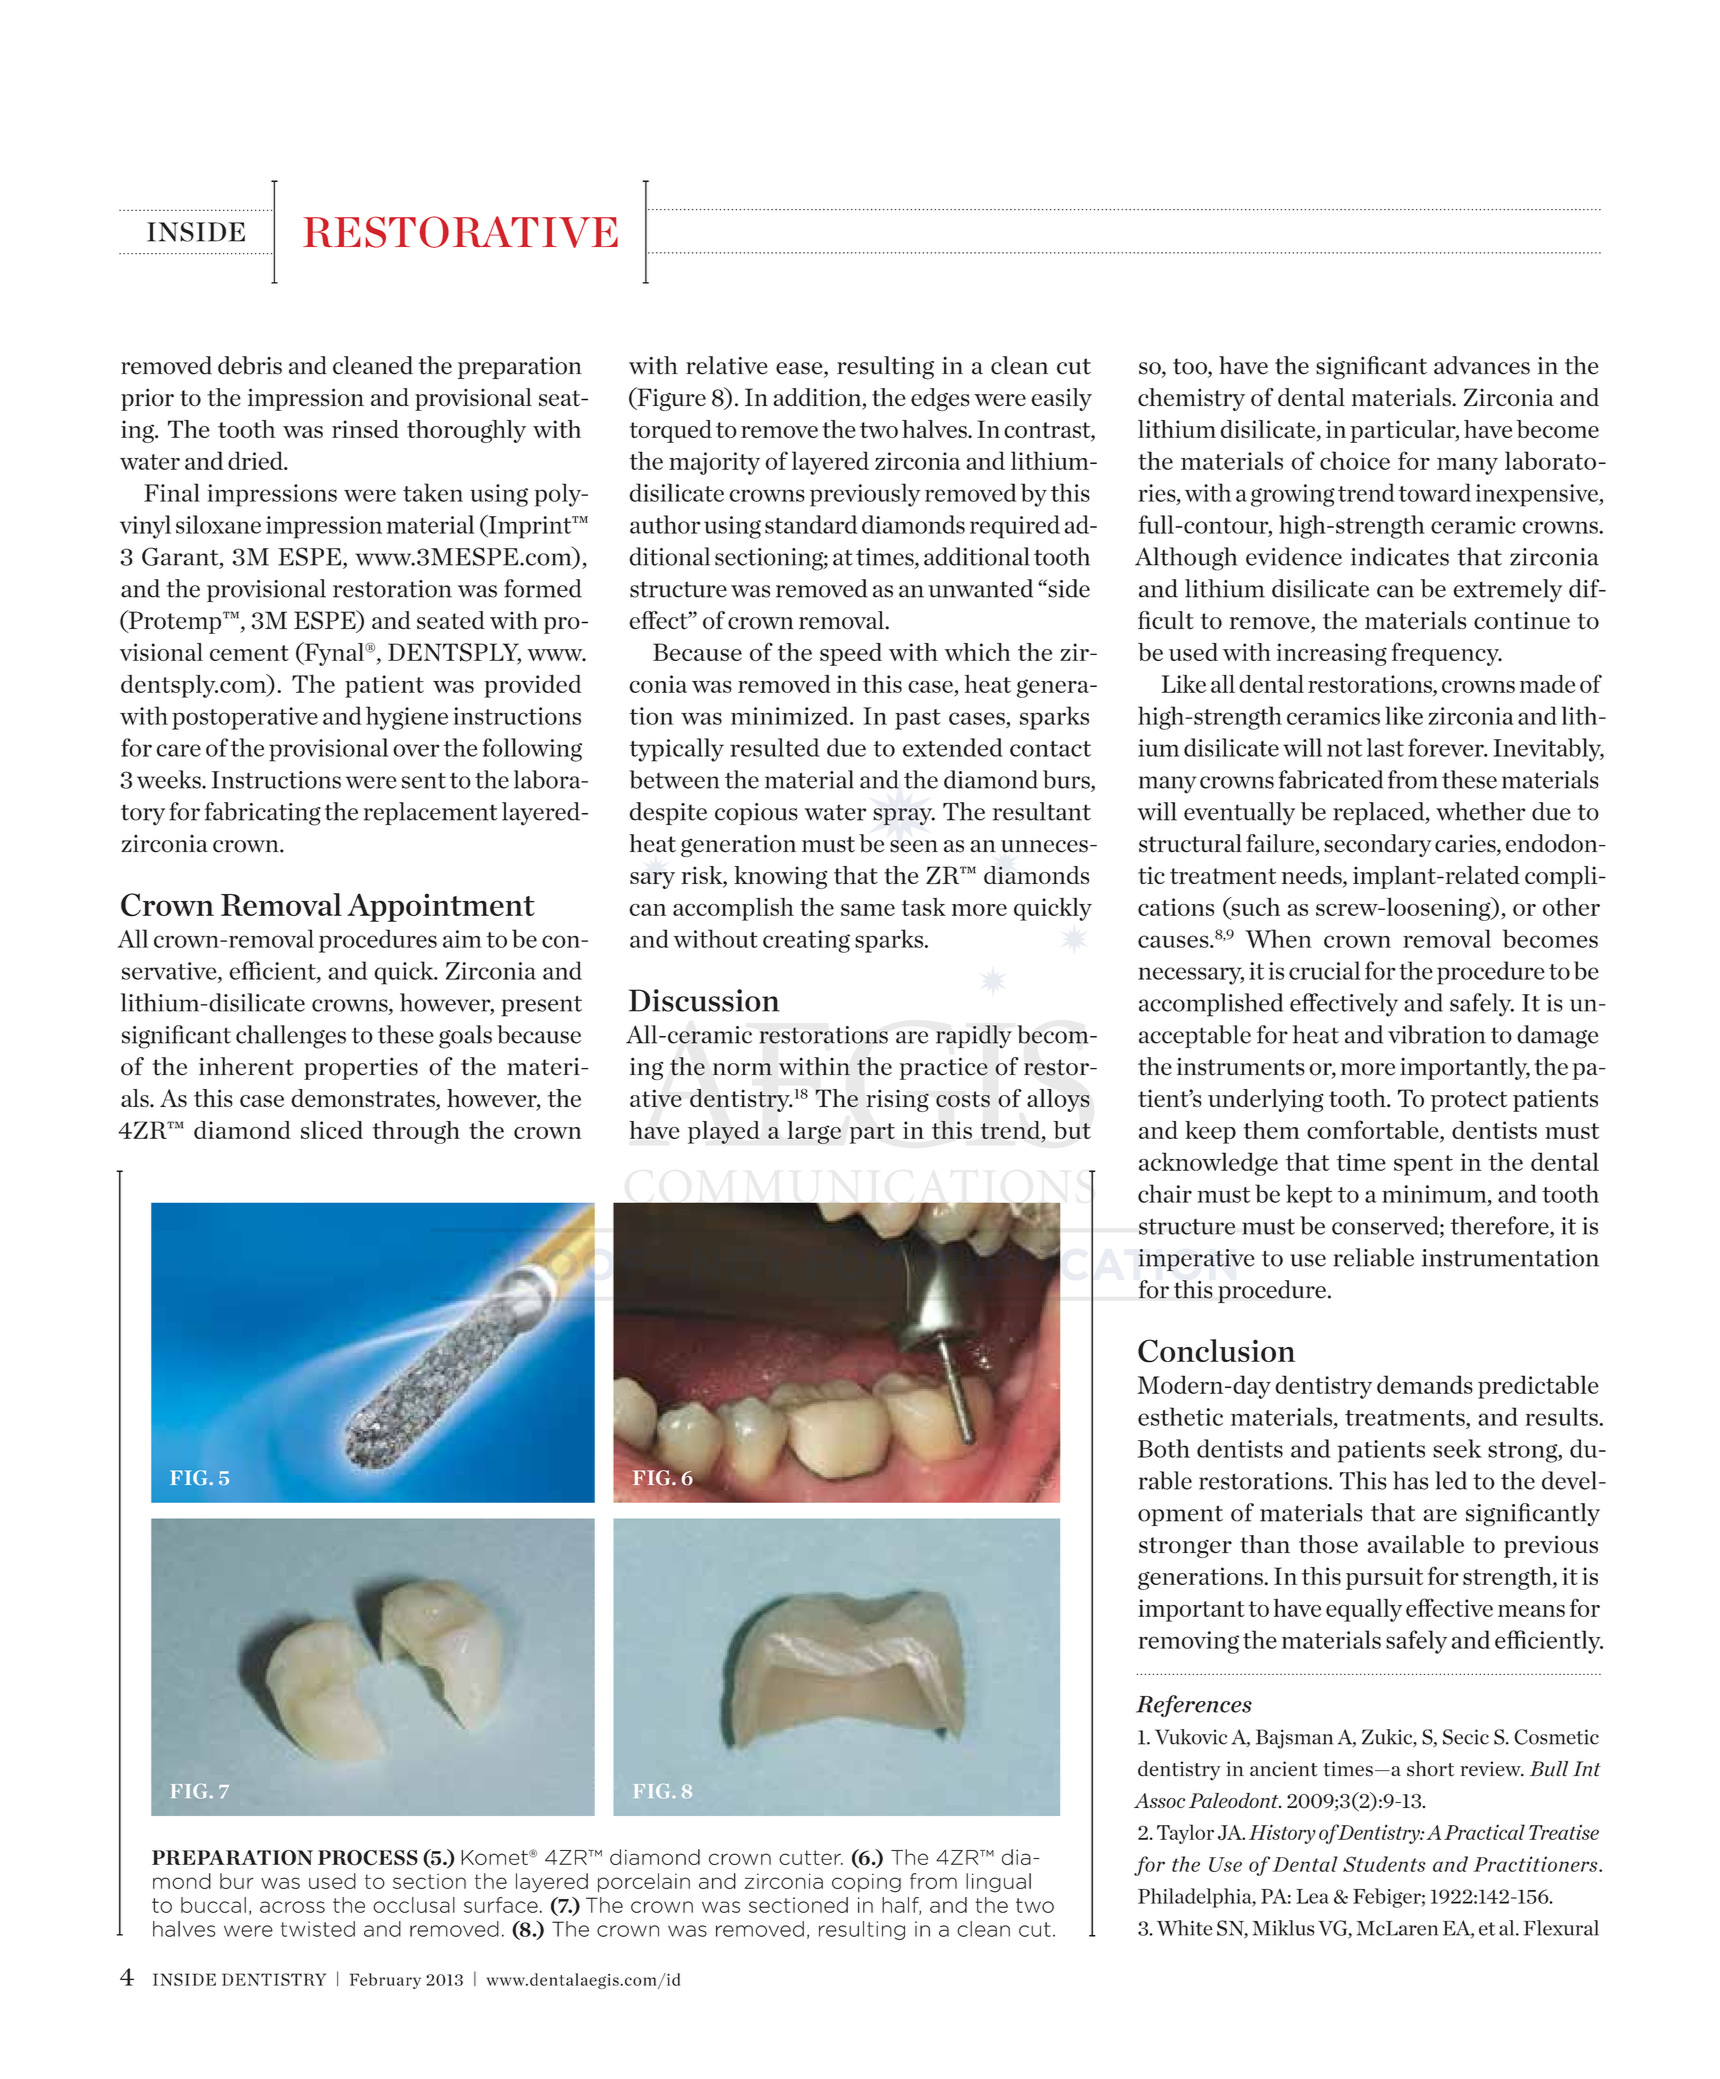  What do you see at coordinates (318, 1929) in the document?
I see `twisted` at bounding box center [318, 1929].
